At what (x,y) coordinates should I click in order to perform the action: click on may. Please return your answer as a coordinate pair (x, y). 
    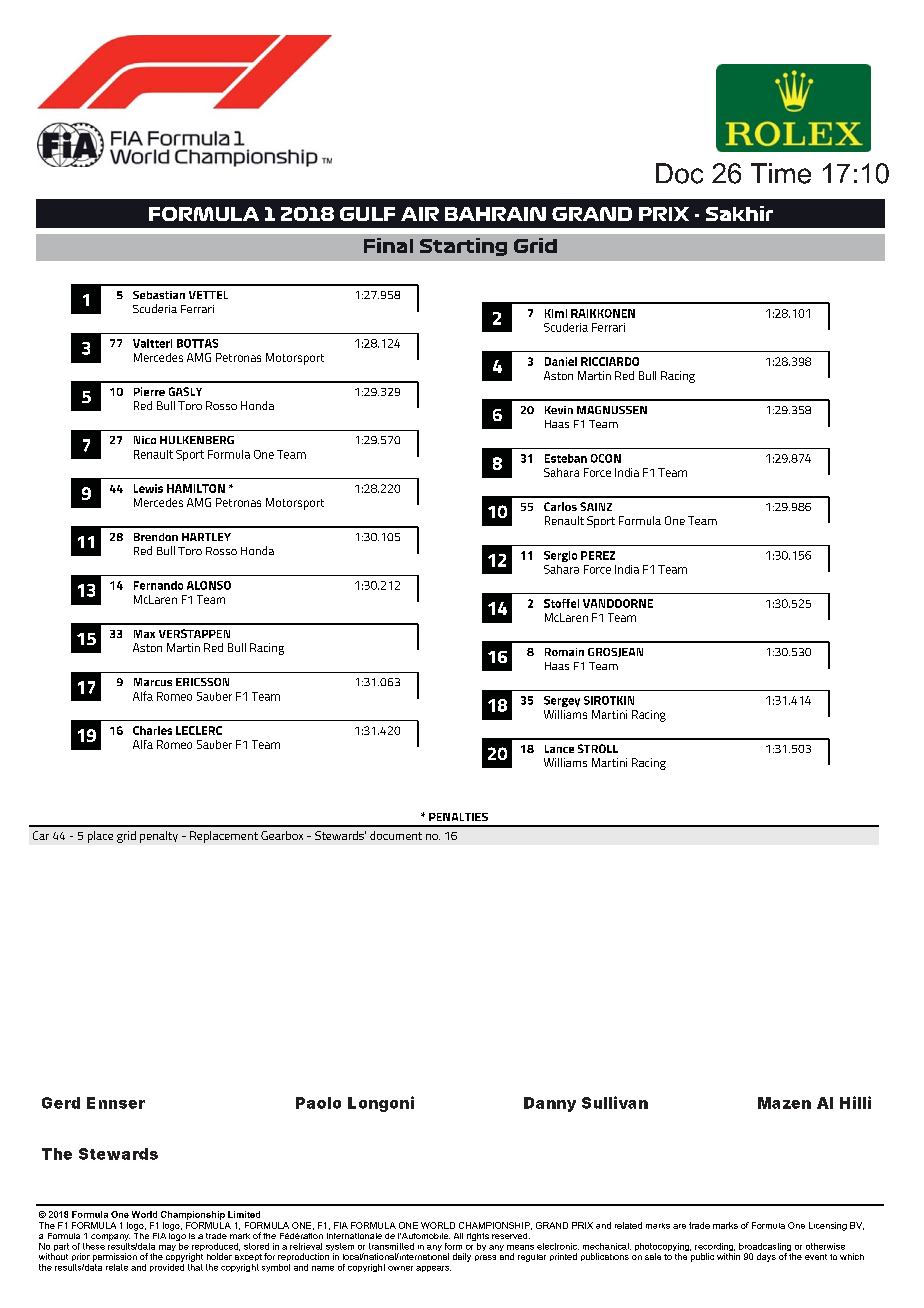
    Looking at the image, I should click on (167, 1248).
